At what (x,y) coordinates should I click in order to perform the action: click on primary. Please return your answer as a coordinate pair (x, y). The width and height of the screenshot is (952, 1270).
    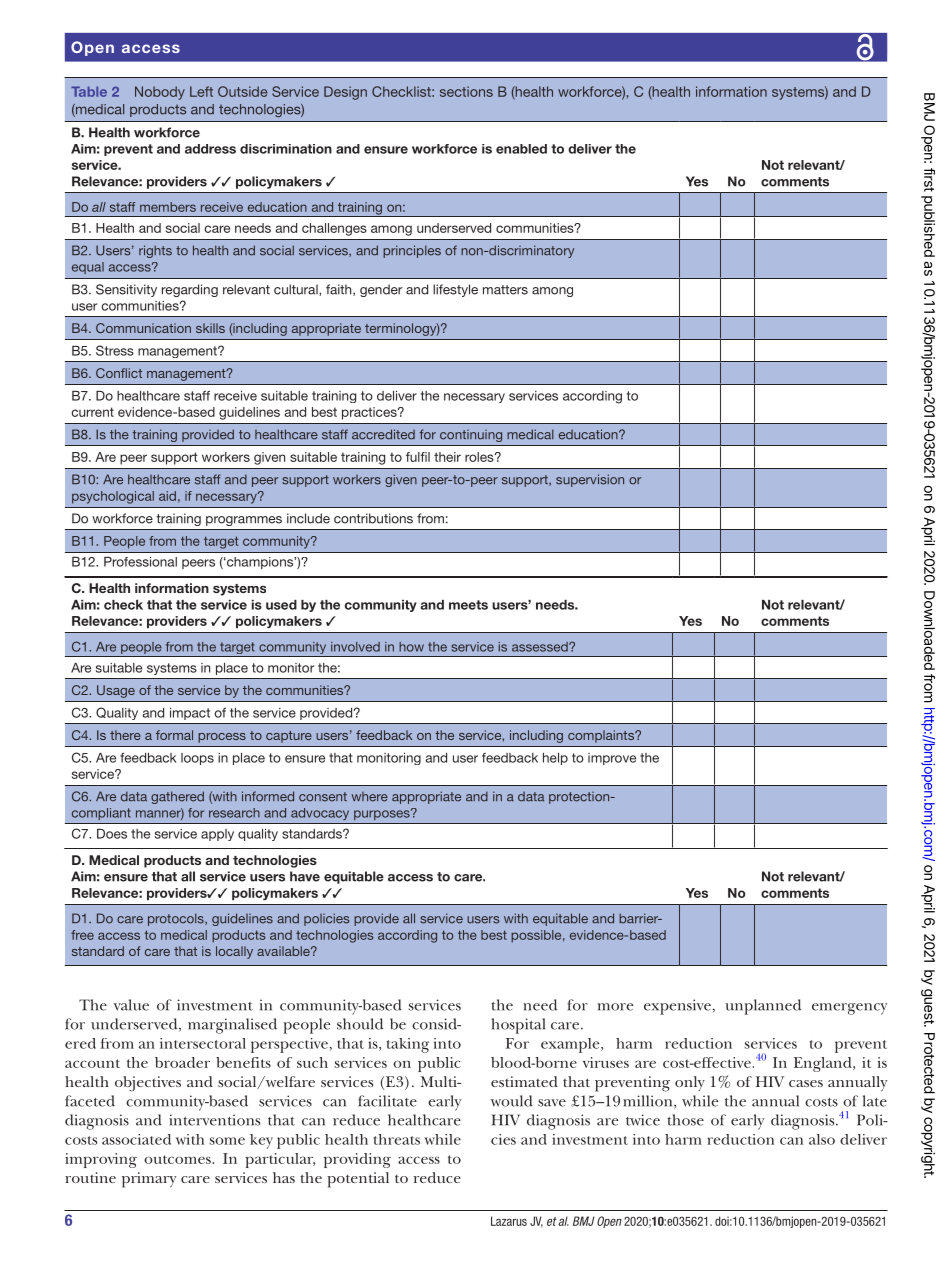
    Looking at the image, I should click on (149, 1180).
